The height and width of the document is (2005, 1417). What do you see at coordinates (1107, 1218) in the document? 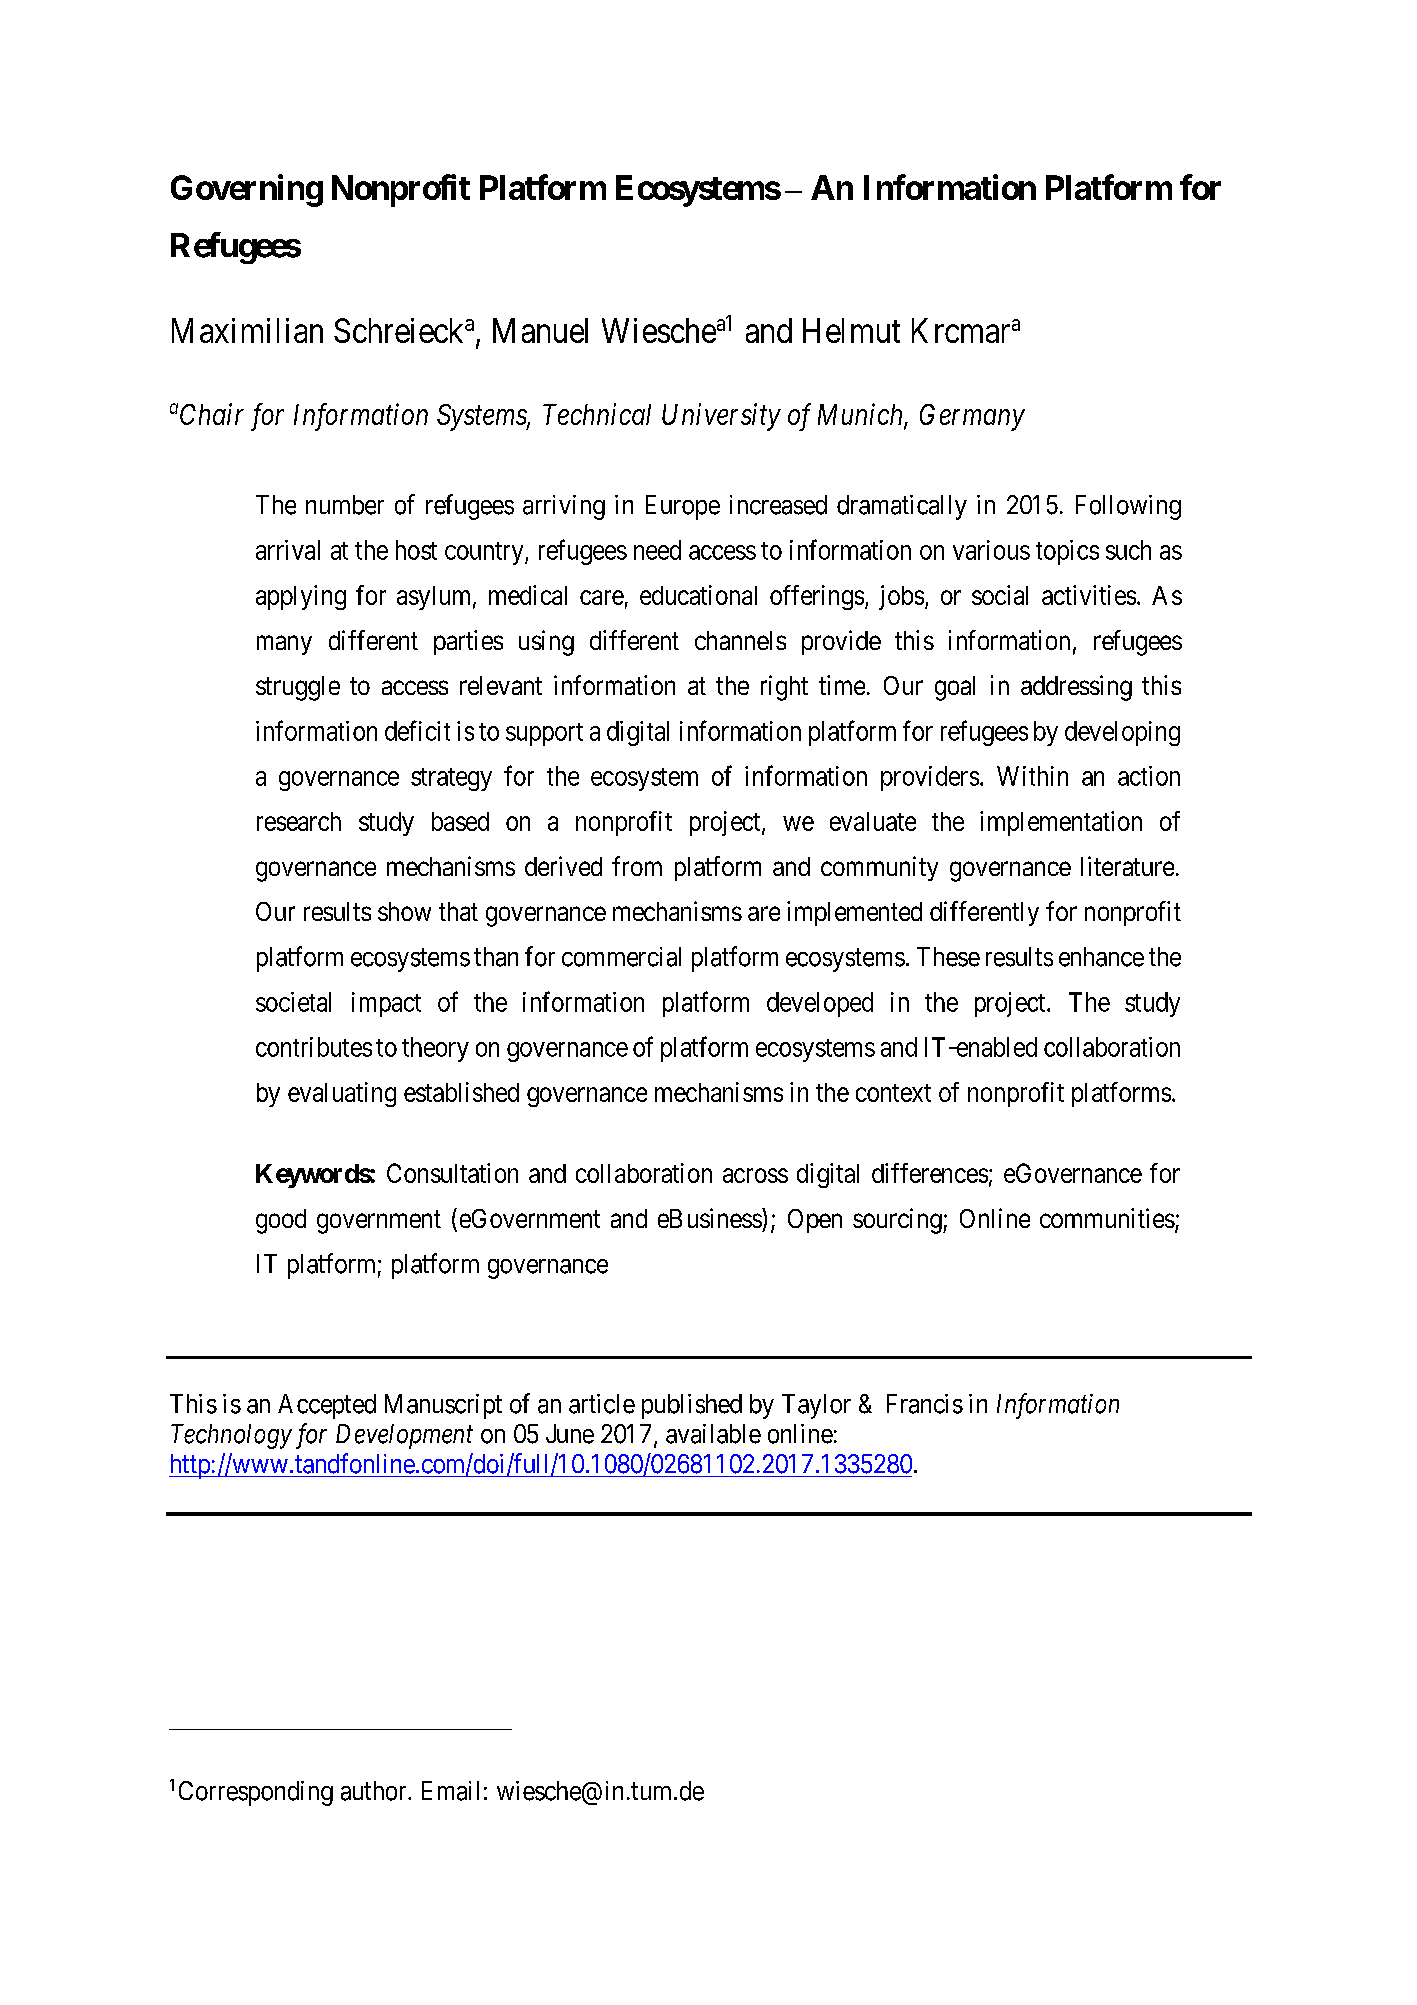
I see `communities` at bounding box center [1107, 1218].
